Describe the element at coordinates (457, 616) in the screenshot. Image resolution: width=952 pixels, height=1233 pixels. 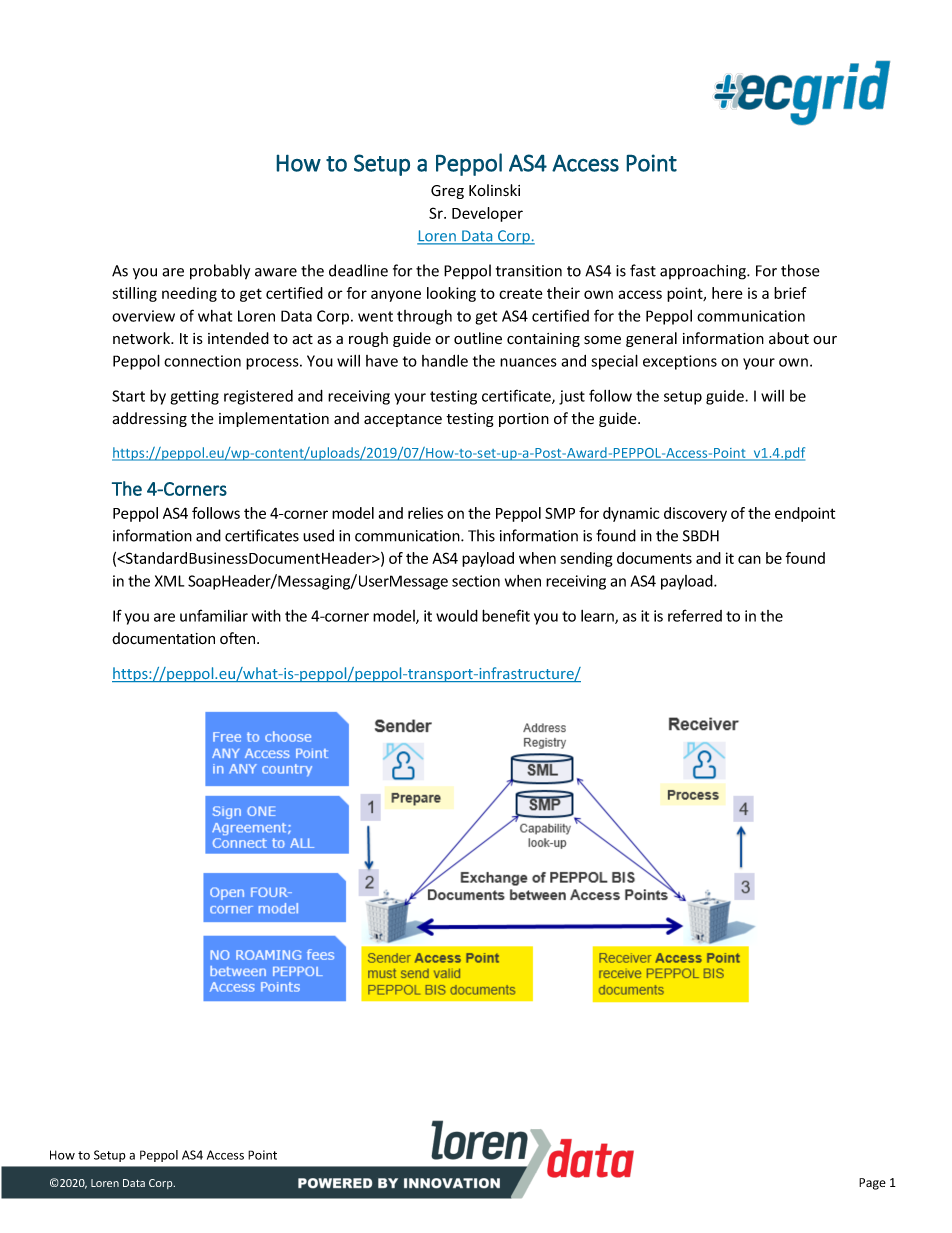
I see `would` at that location.
